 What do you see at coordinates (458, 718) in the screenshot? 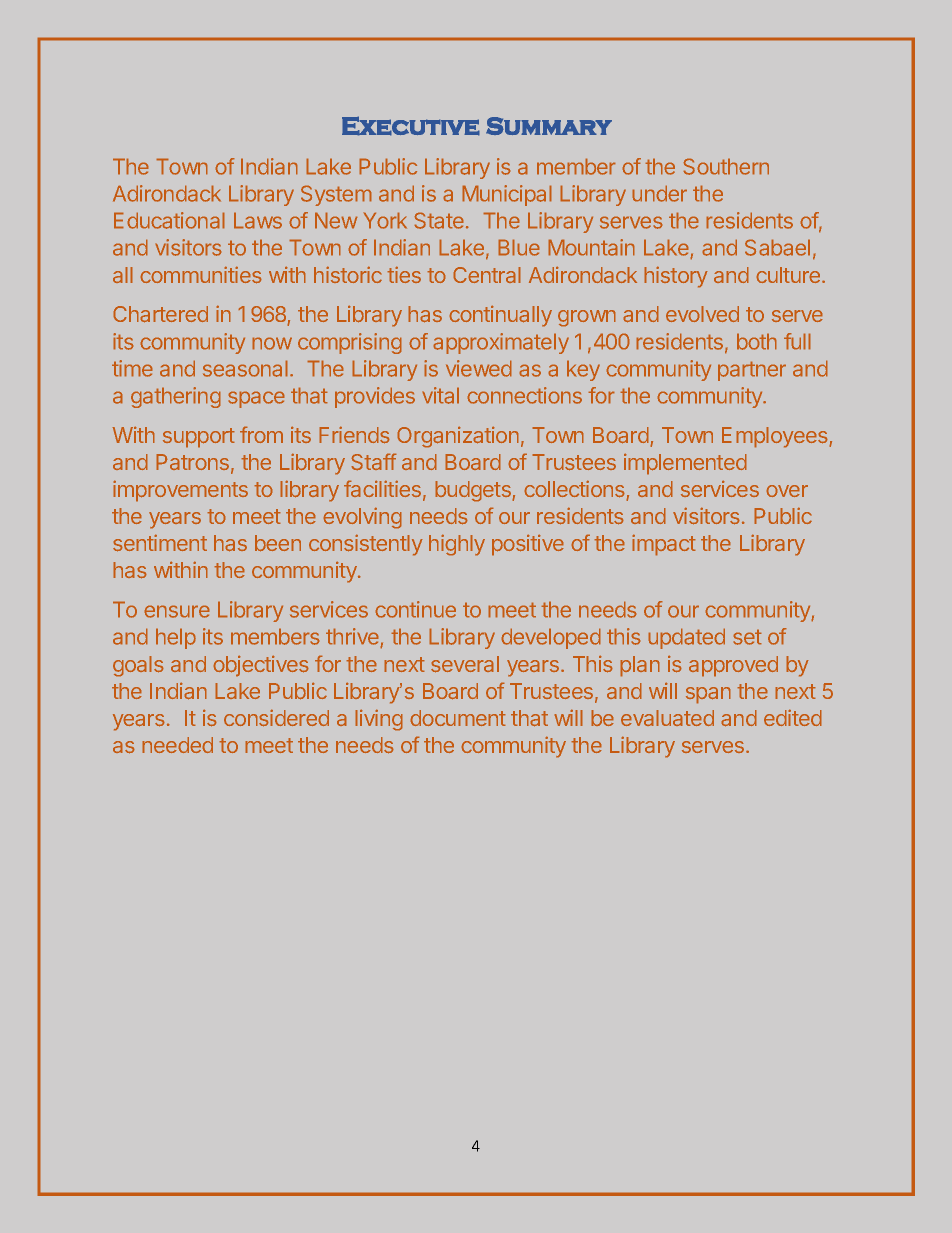
I see `document` at bounding box center [458, 718].
